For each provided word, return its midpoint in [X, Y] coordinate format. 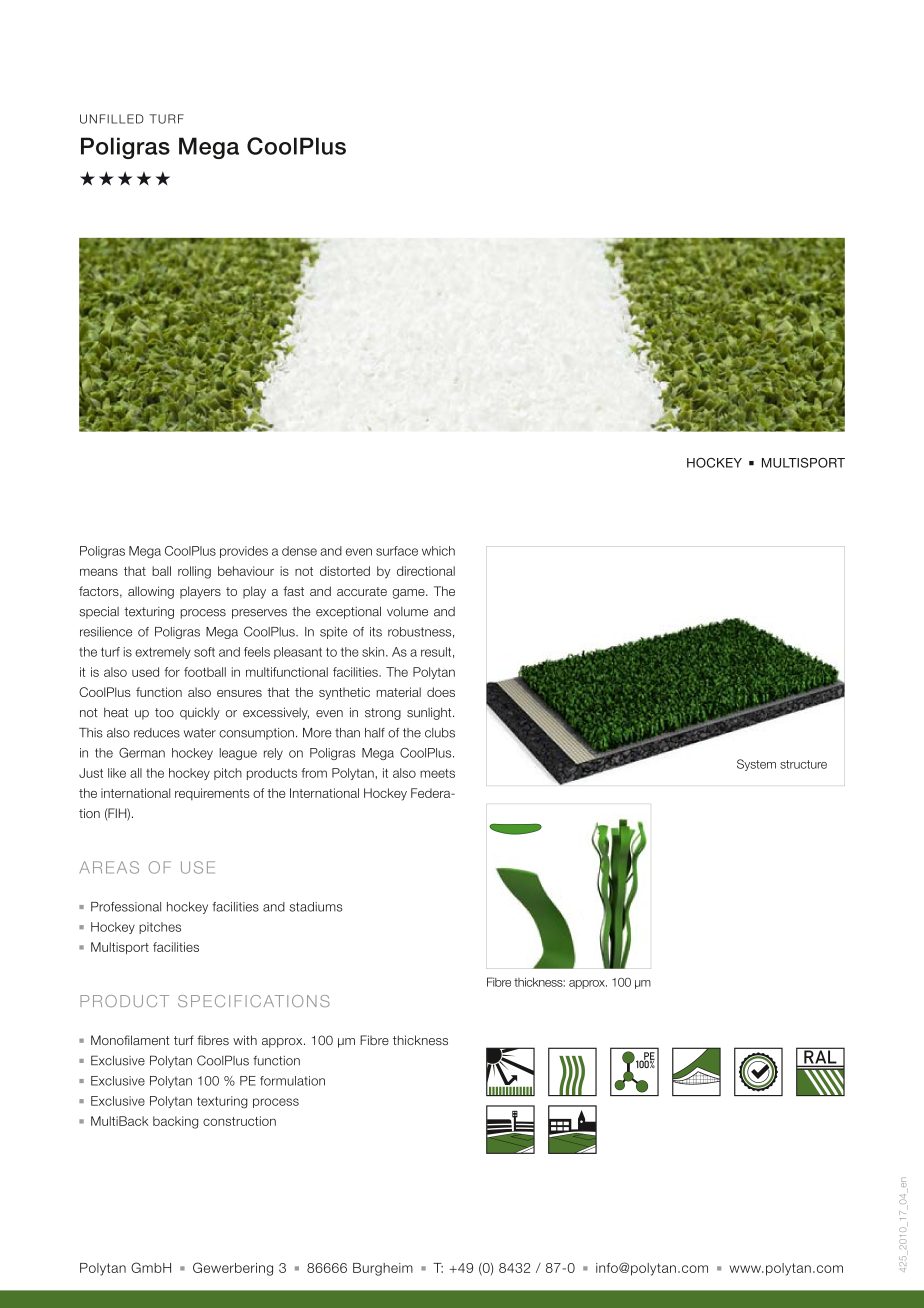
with [245, 1040]
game [409, 594]
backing [175, 1122]
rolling [194, 572]
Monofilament [130, 1040]
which [438, 551]
